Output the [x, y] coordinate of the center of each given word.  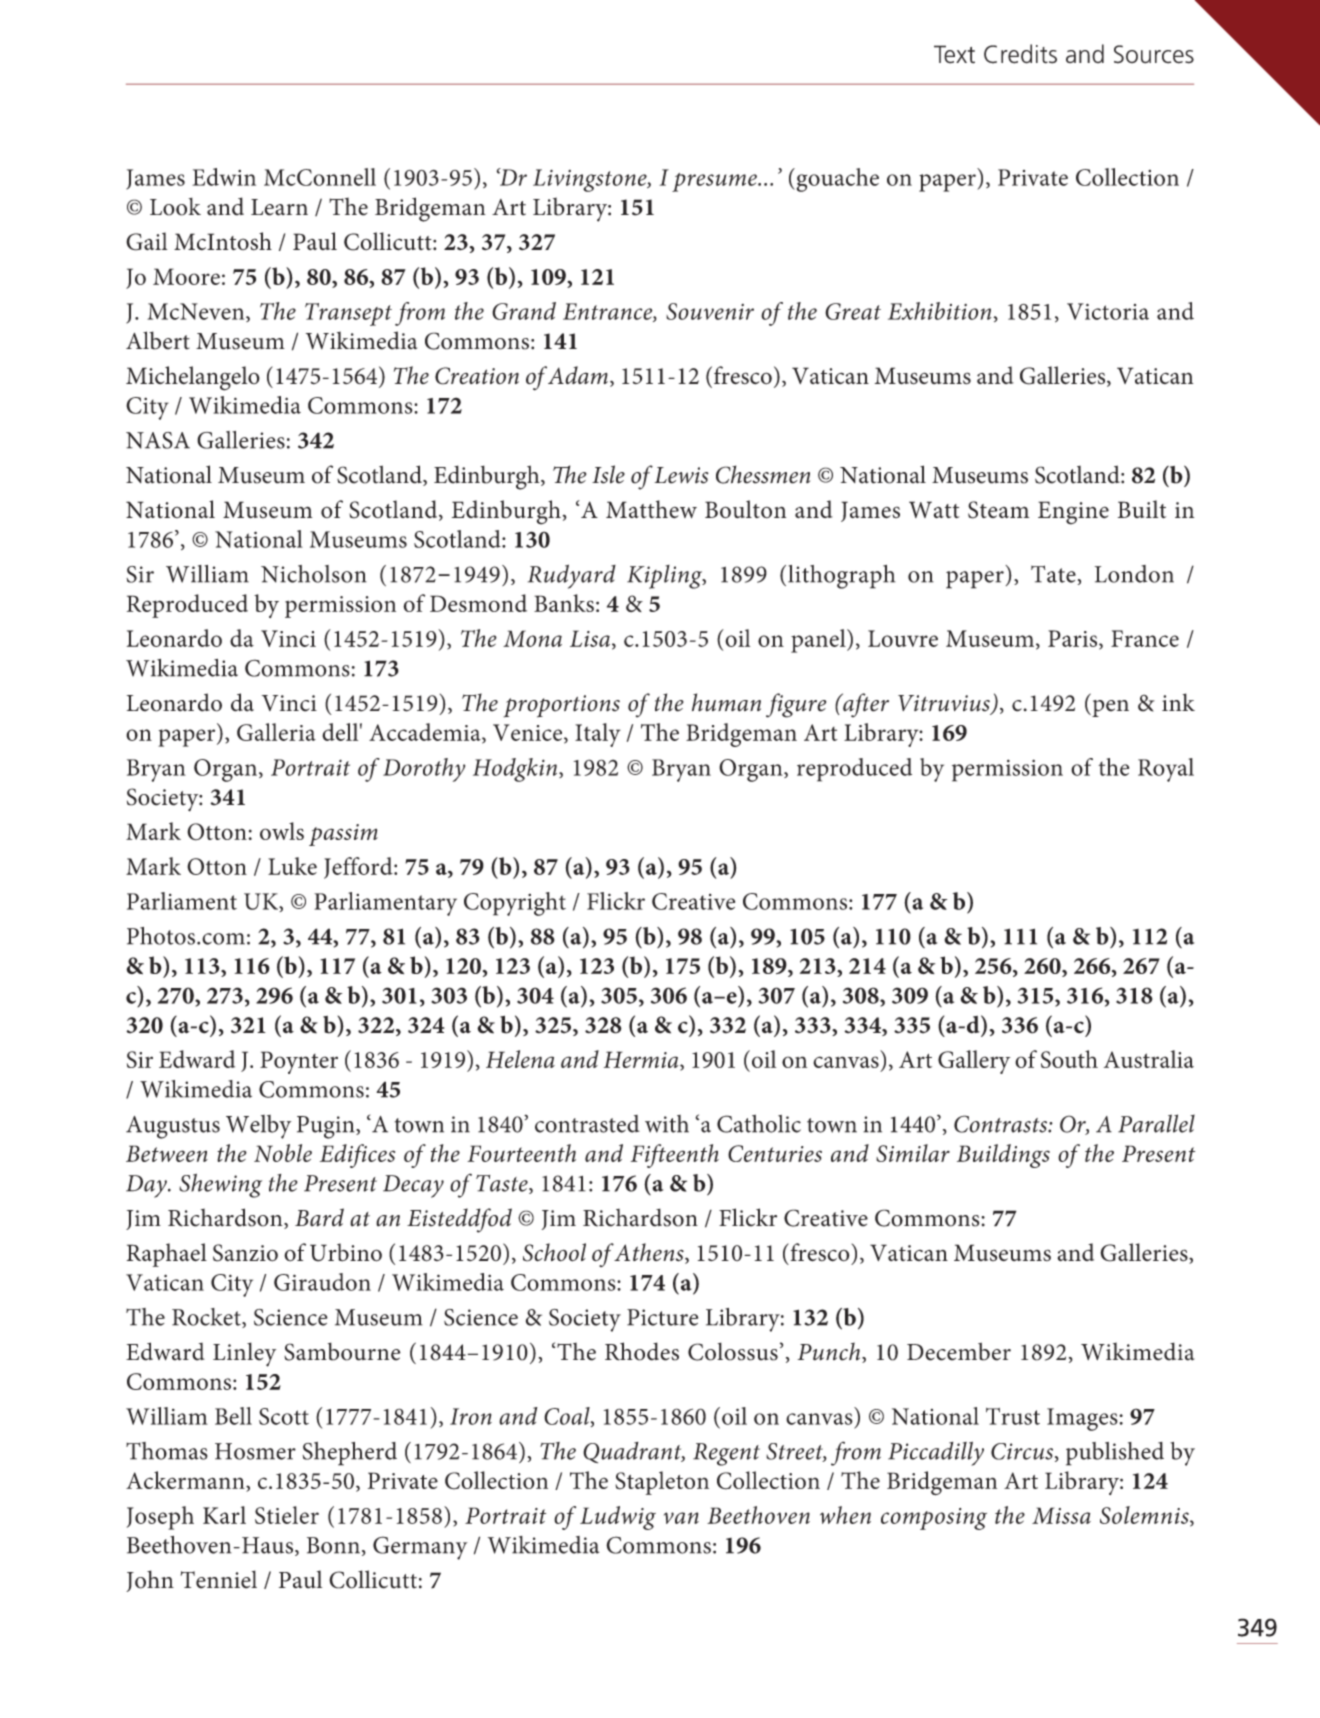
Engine [1073, 513]
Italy [598, 735]
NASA [158, 440]
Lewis [681, 475]
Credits [1020, 54]
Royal [1166, 770]
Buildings [1003, 1156]
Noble [283, 1153]
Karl [224, 1515]
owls [282, 831]
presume [715, 182]
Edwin [224, 177]
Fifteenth [675, 1156]
